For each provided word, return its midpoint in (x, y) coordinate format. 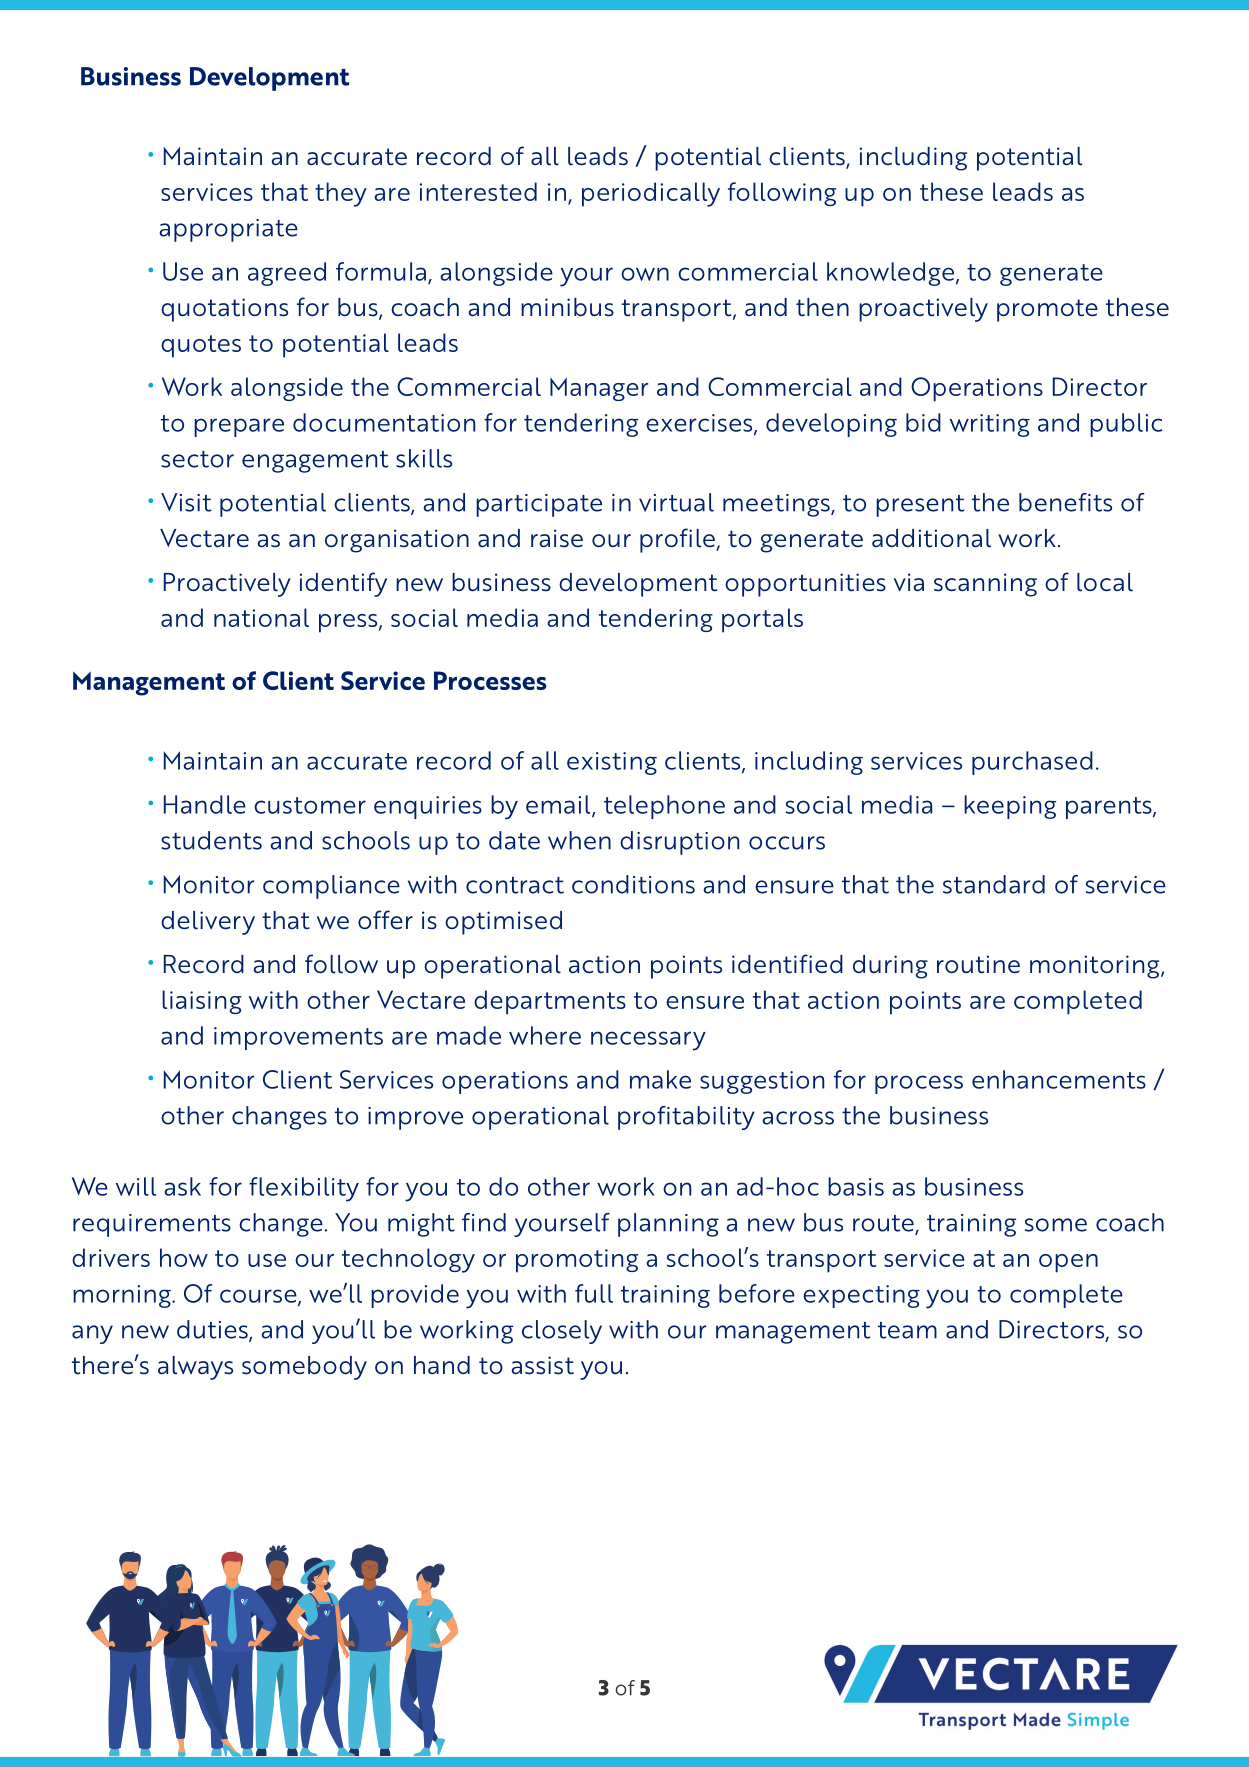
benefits (1065, 502)
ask (182, 1186)
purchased (1032, 763)
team (907, 1330)
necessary (648, 1041)
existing (612, 763)
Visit (186, 502)
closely (562, 1332)
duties (213, 1330)
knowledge (892, 274)
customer (310, 805)
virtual (676, 502)
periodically (651, 194)
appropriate (228, 230)
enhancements (1059, 1079)
